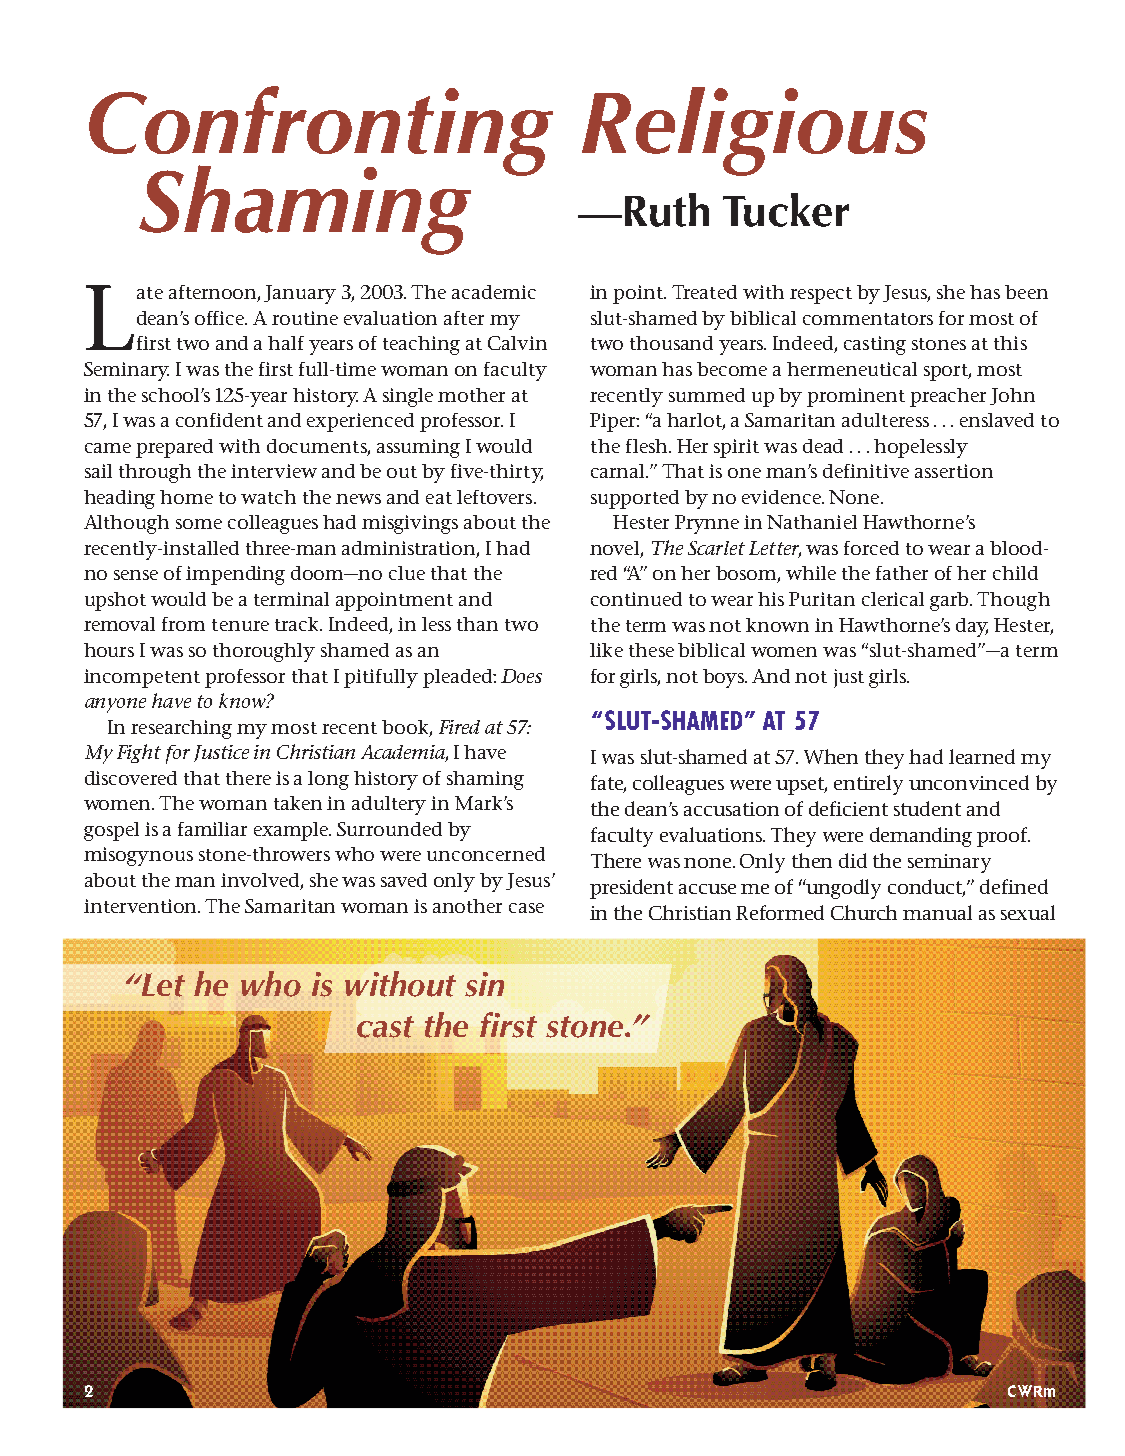  What do you see at coordinates (754, 131) in the screenshot?
I see `Religious` at bounding box center [754, 131].
